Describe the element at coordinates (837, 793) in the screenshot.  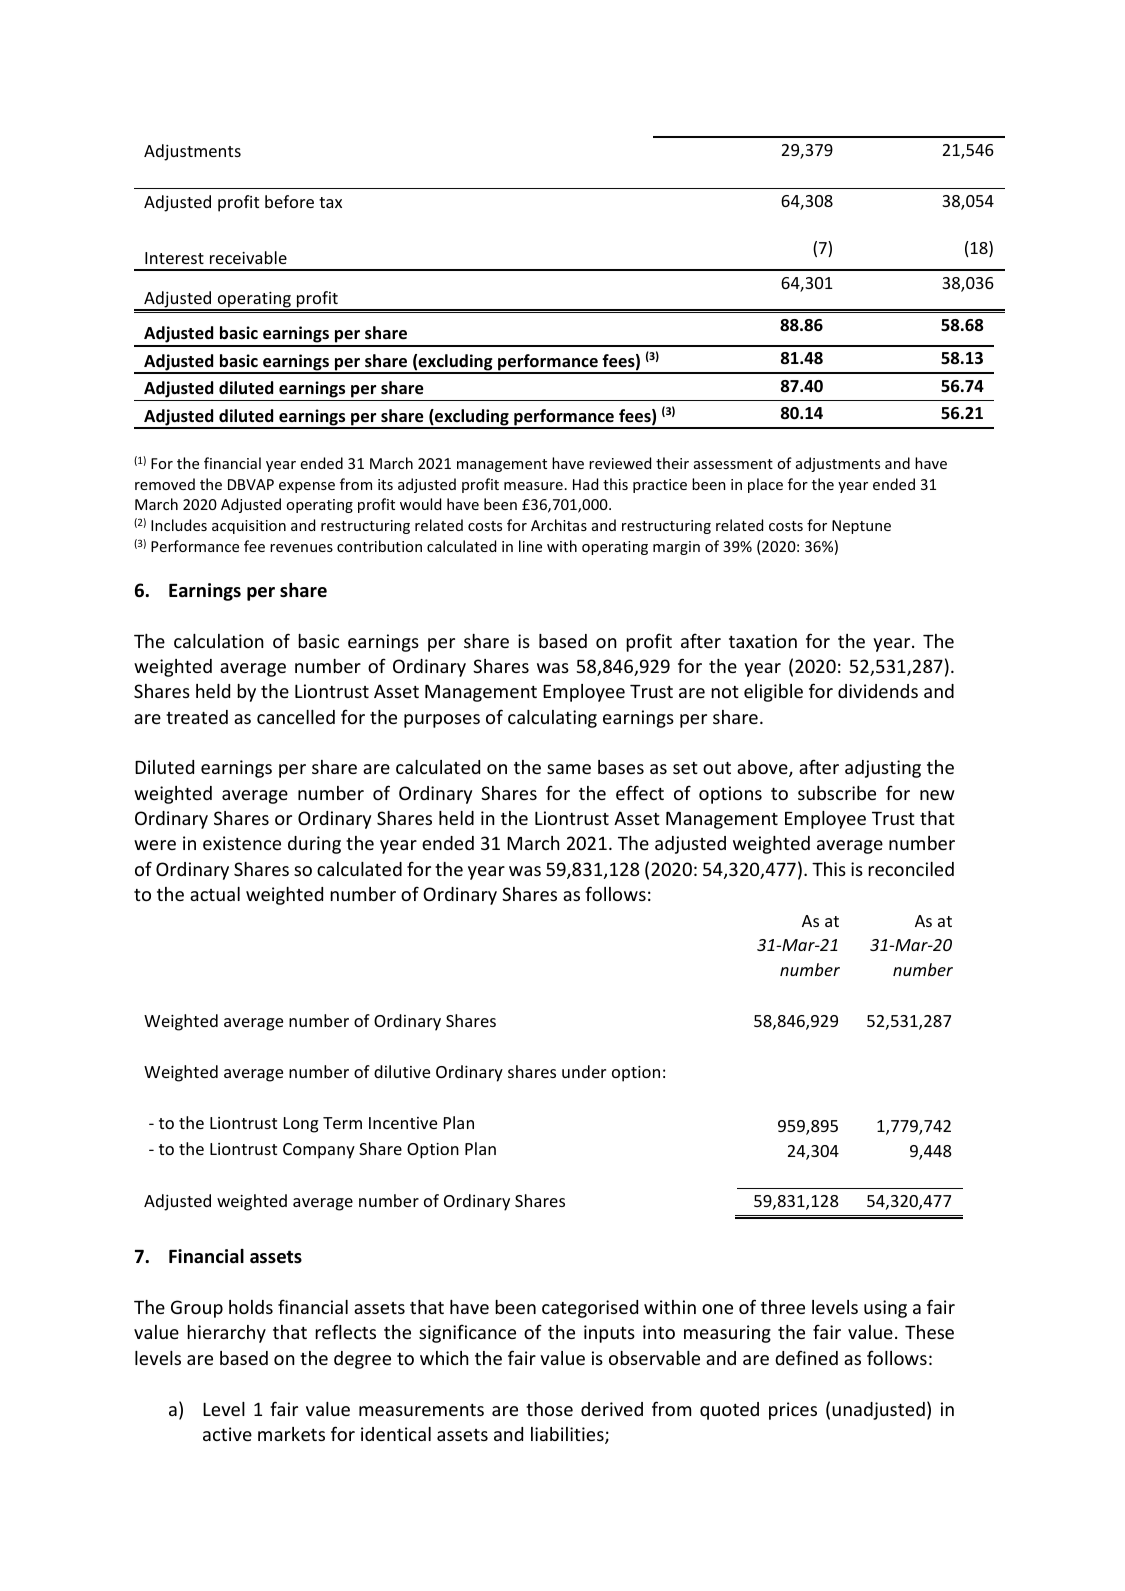
I see `subscribe` at that location.
